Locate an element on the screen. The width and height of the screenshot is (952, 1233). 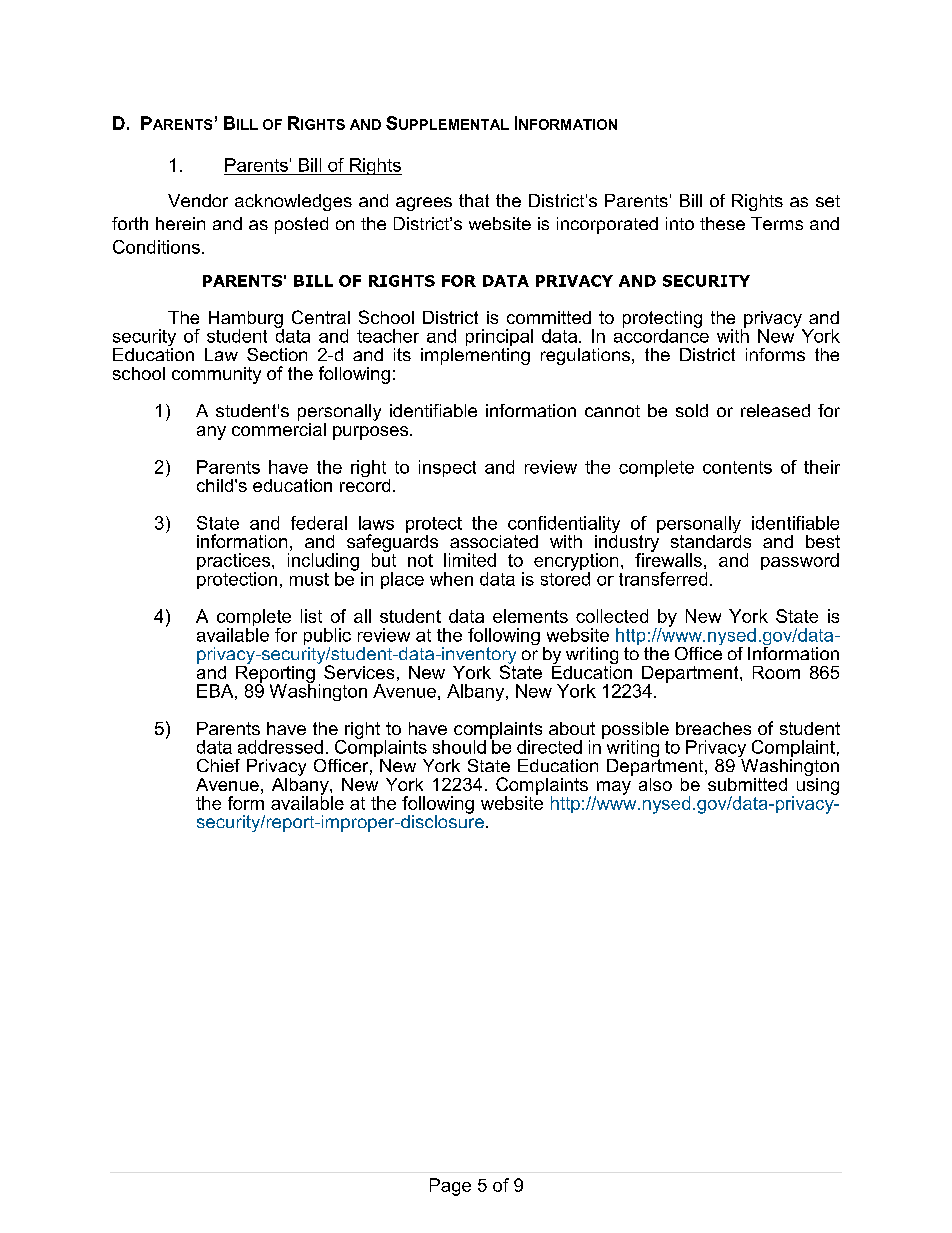
addressed is located at coordinates (280, 747).
